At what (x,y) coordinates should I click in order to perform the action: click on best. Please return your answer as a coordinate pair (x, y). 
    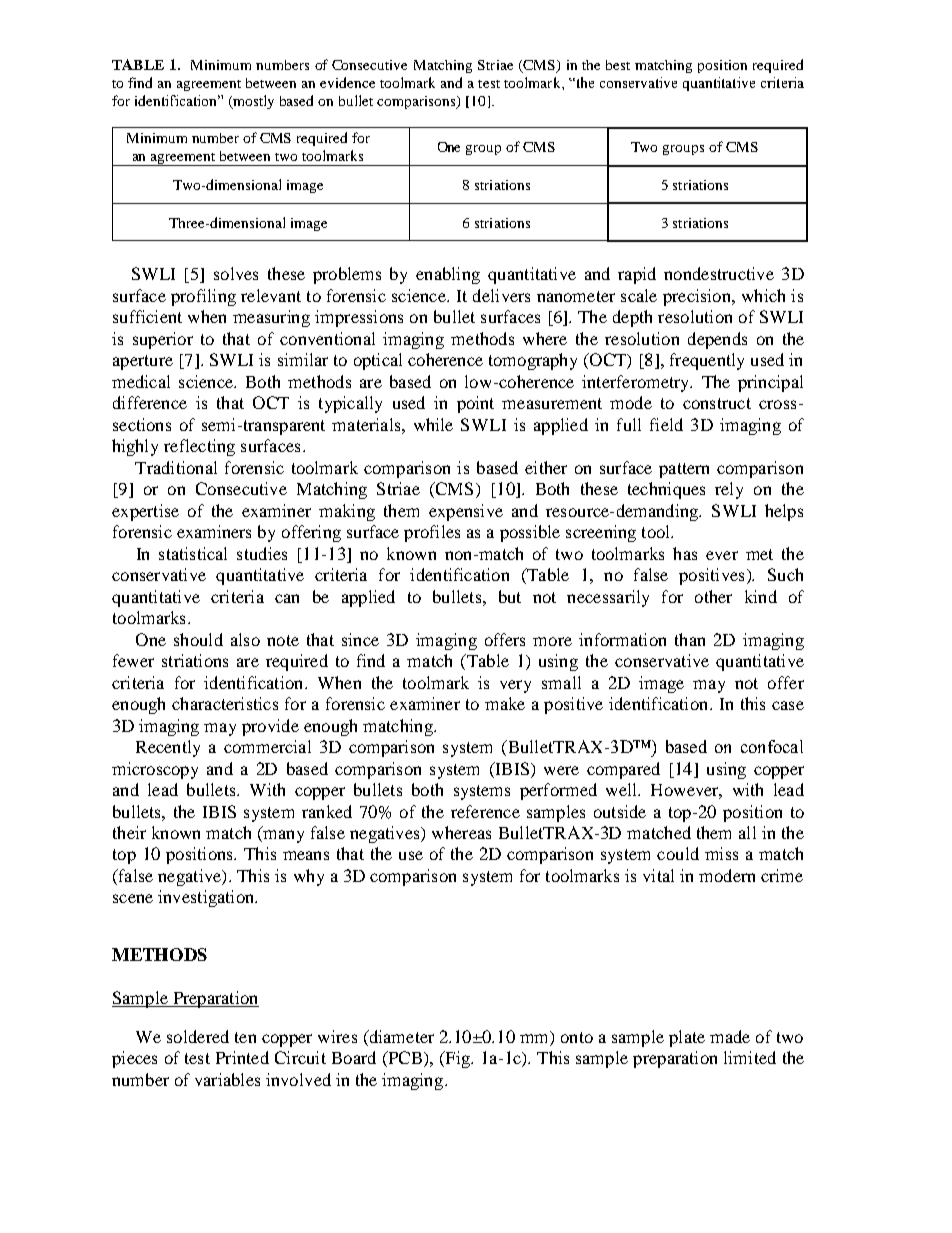
    Looking at the image, I should click on (618, 65).
